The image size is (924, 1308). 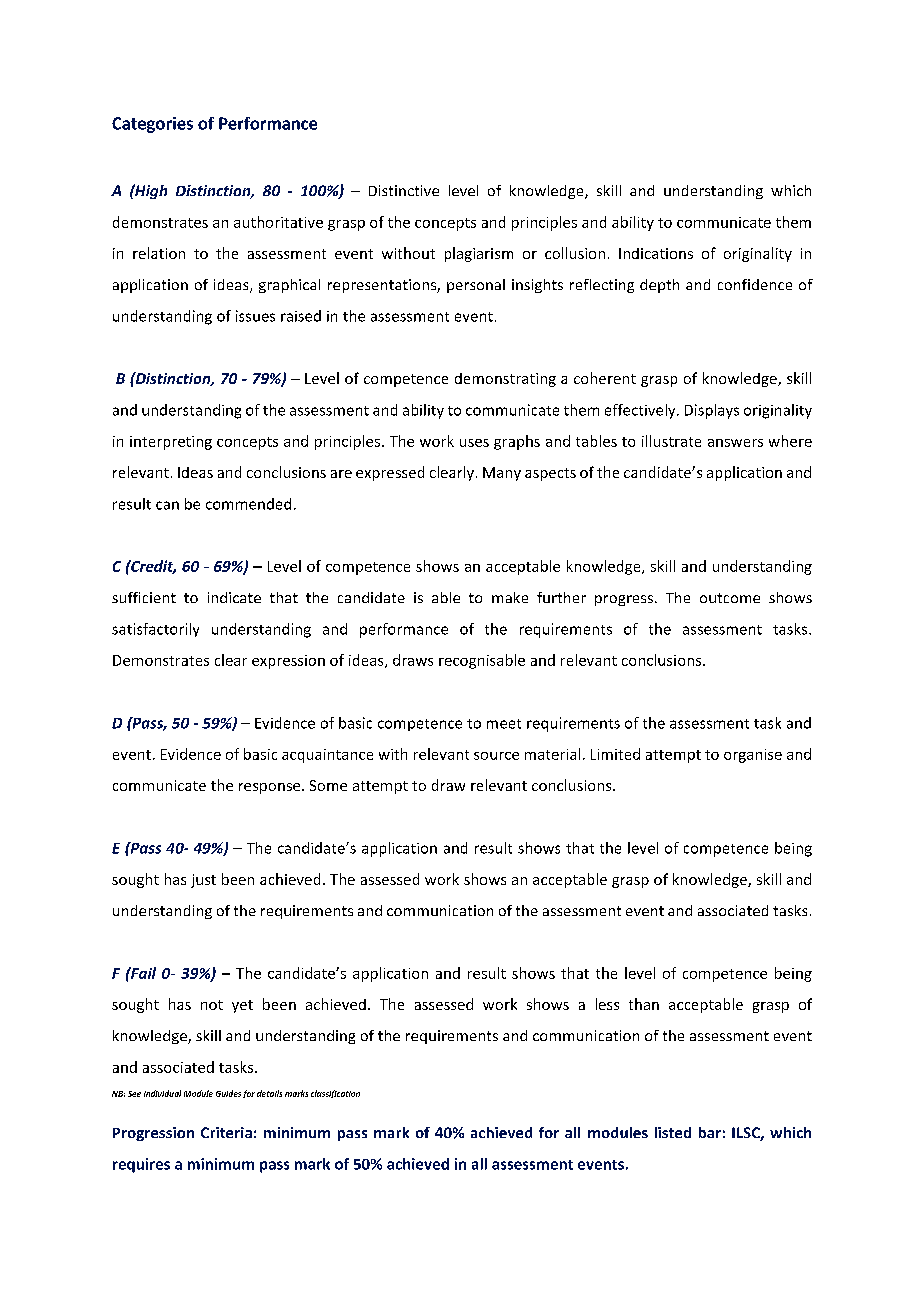 I want to click on Distinctive, so click(x=404, y=190).
